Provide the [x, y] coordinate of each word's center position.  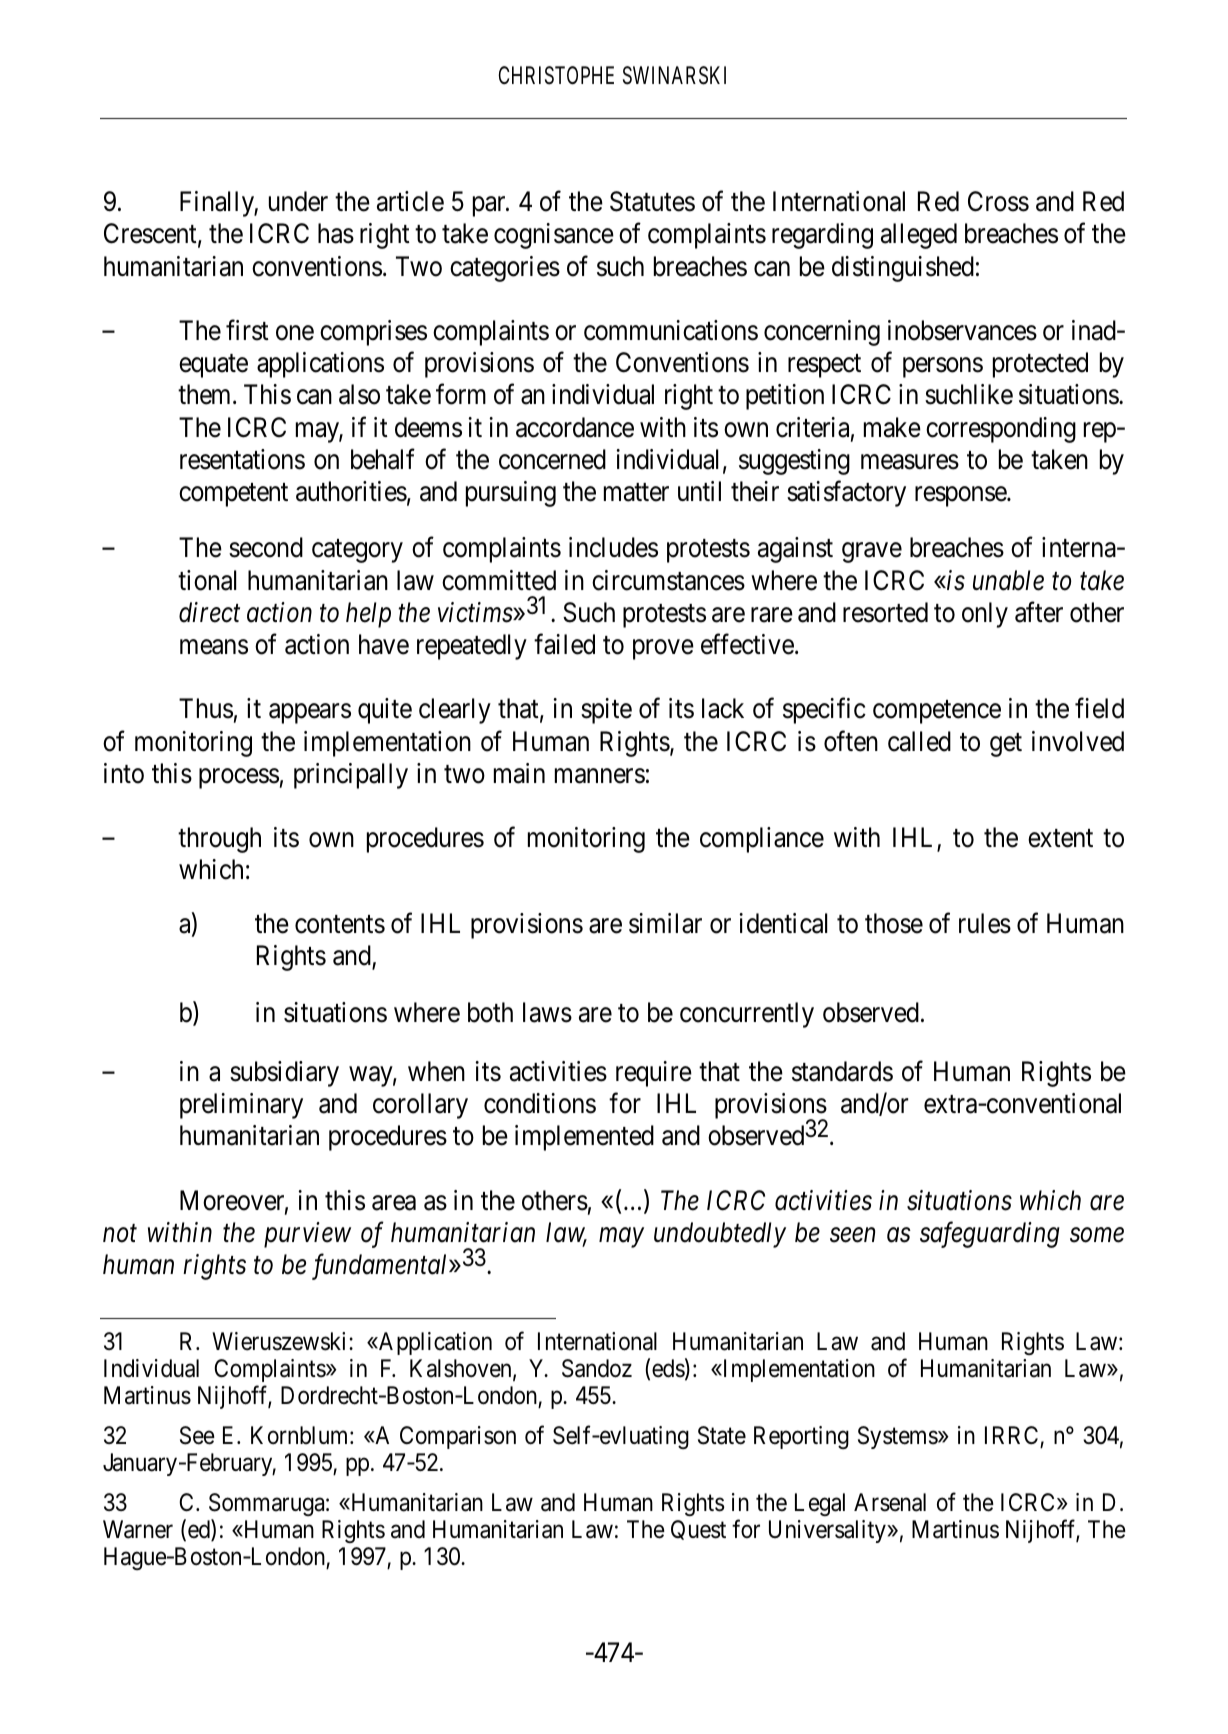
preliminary [241, 1106]
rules [985, 923]
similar [665, 923]
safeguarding [990, 1234]
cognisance [554, 236]
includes [613, 547]
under [298, 201]
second [266, 547]
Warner [138, 1529]
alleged [919, 236]
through [219, 840]
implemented [584, 1138]
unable [1008, 580]
